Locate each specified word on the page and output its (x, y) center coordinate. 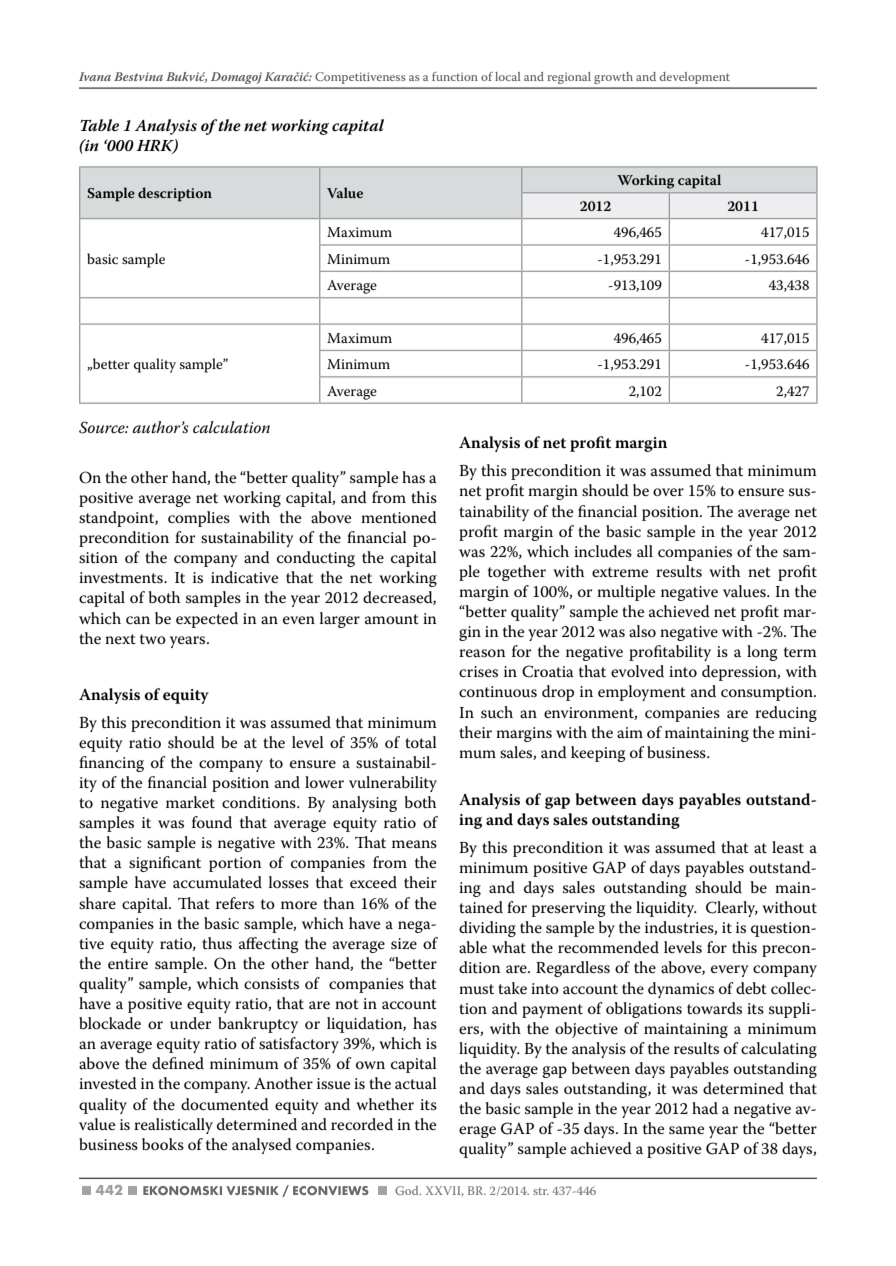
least (788, 847)
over (668, 492)
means (414, 844)
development (695, 78)
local (507, 76)
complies (199, 519)
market (190, 802)
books (163, 1144)
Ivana (95, 76)
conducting (316, 559)
